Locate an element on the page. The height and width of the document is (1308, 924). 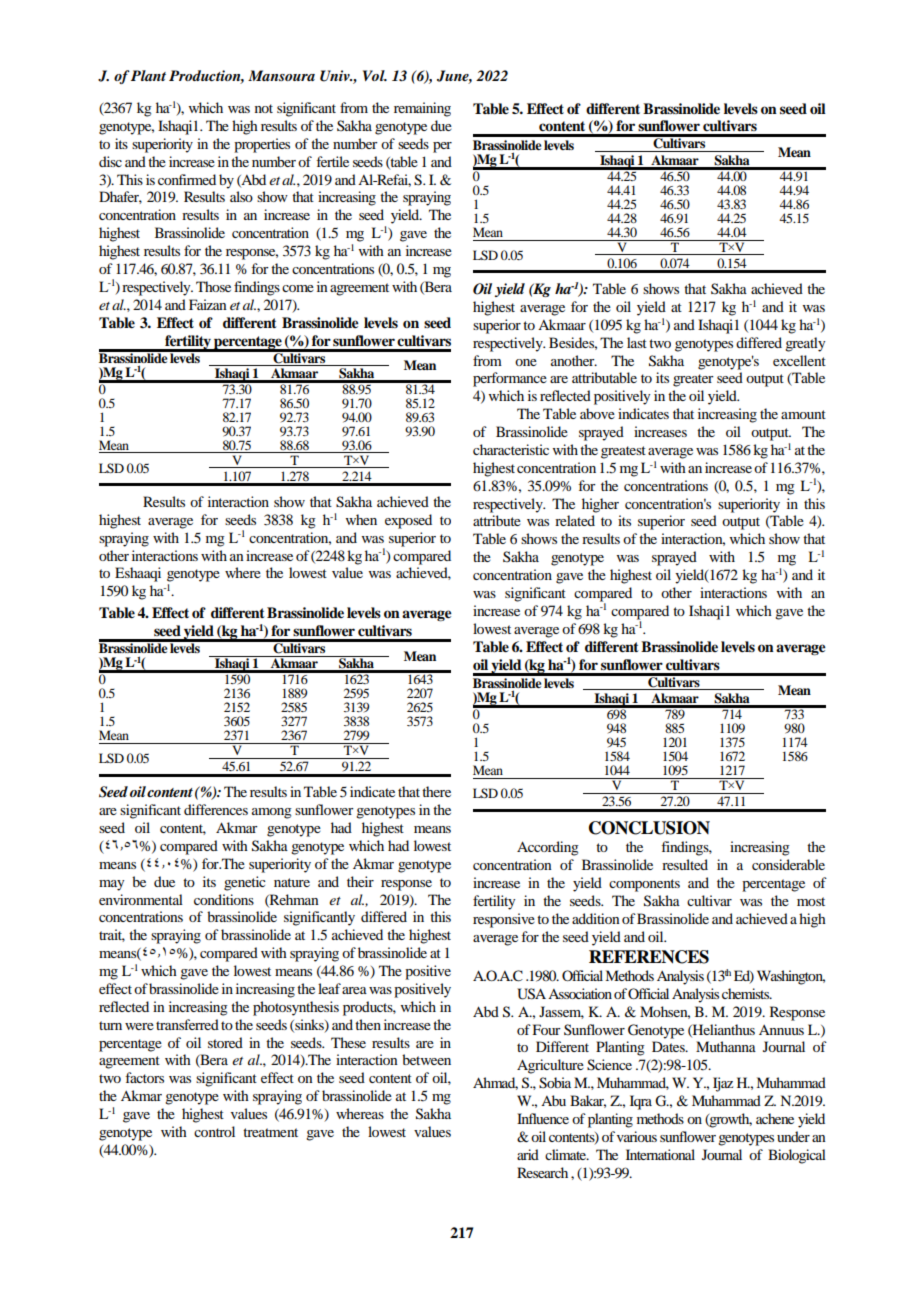
when is located at coordinates (361, 519).
